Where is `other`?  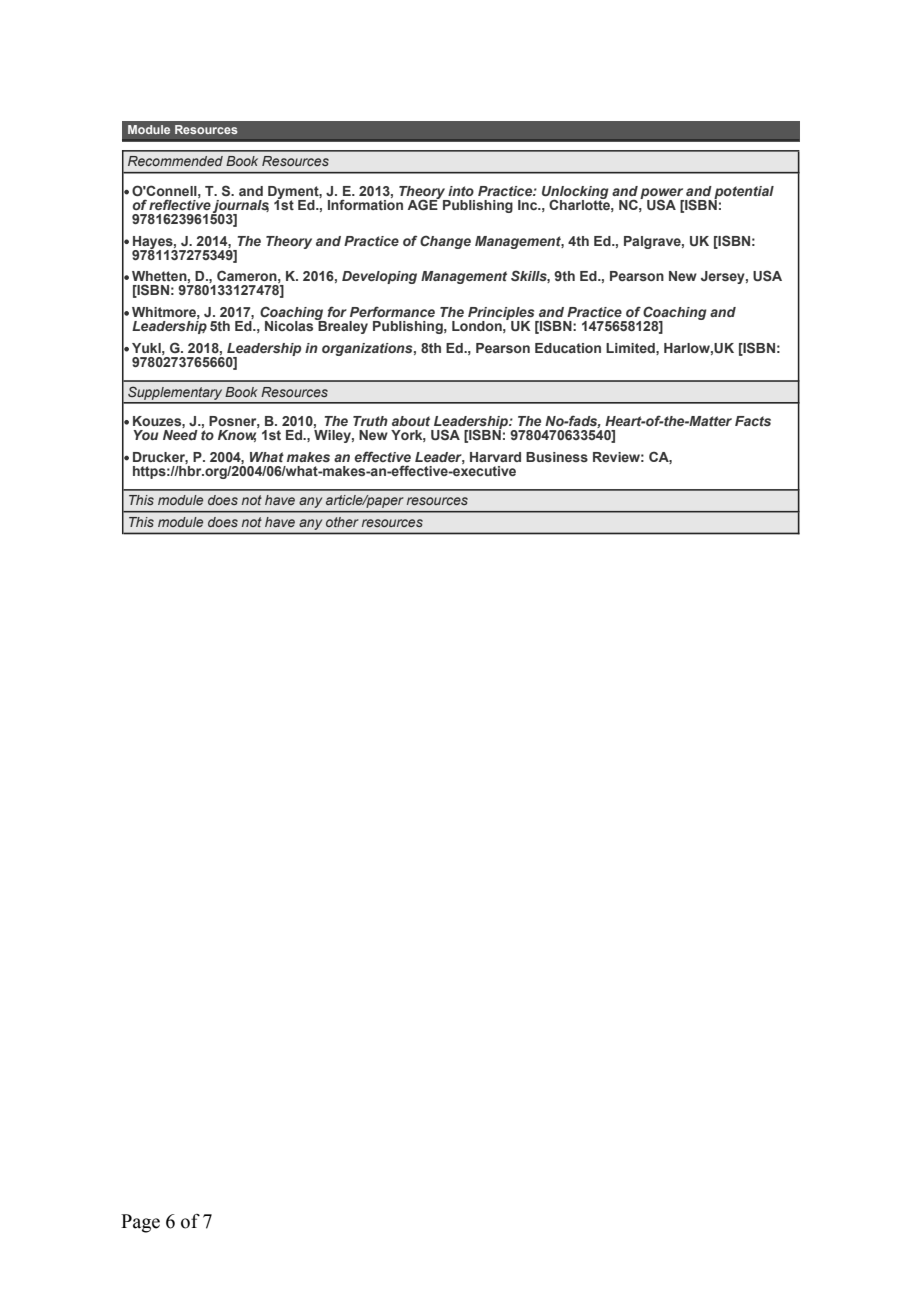
other is located at coordinates (342, 522).
